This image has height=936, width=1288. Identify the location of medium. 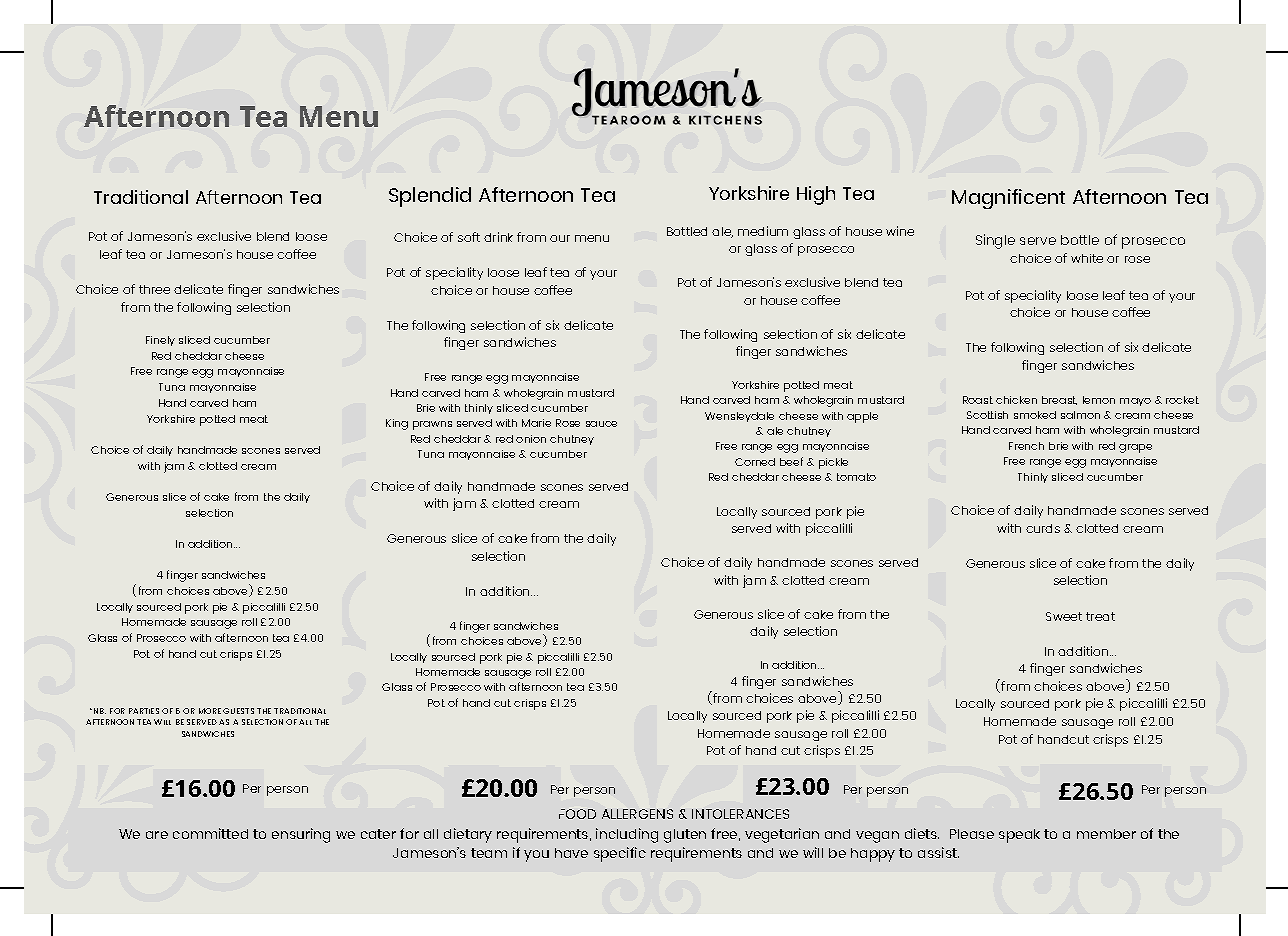
(763, 231).
